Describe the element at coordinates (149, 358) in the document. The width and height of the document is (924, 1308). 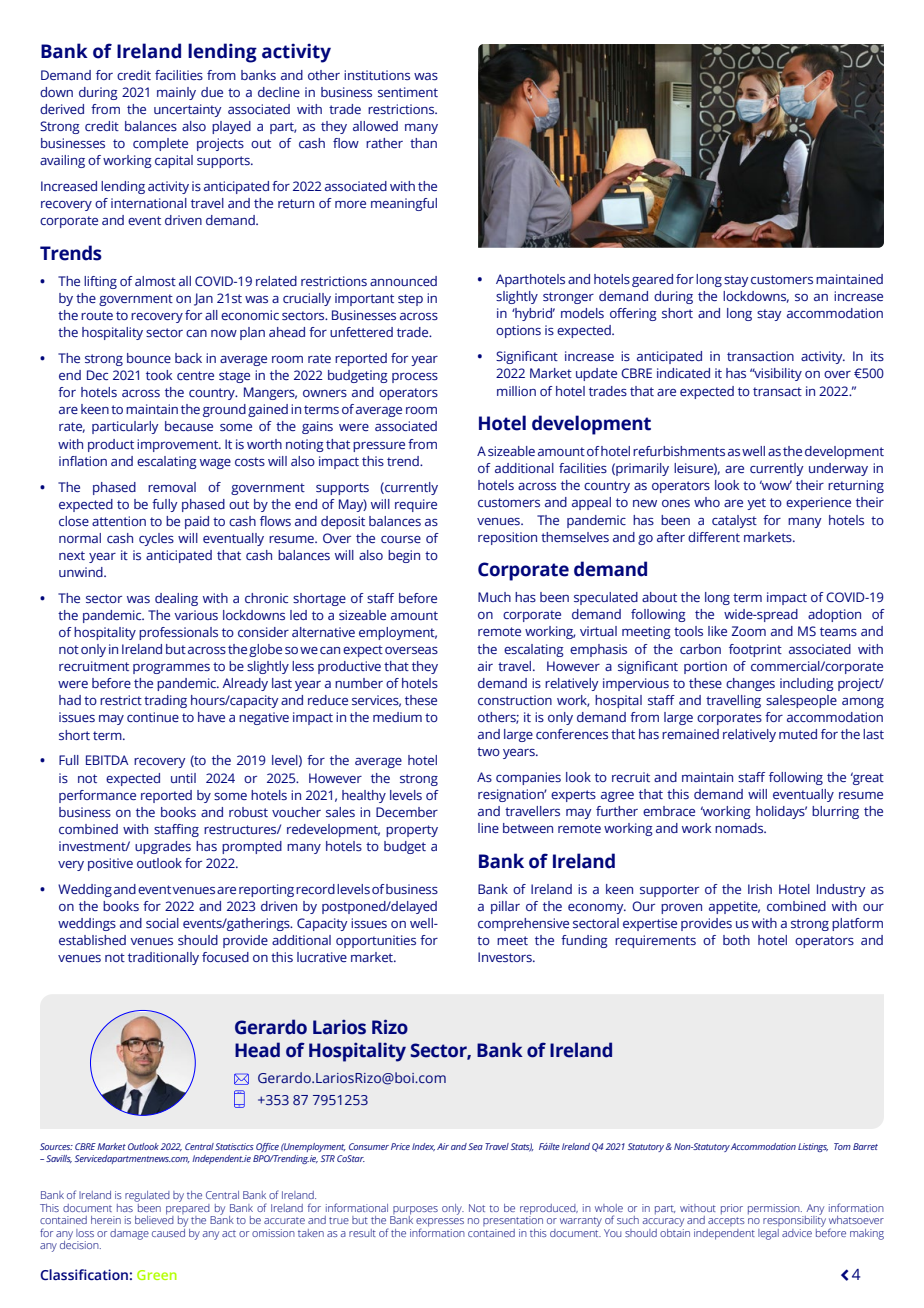
I see `bounce` at that location.
